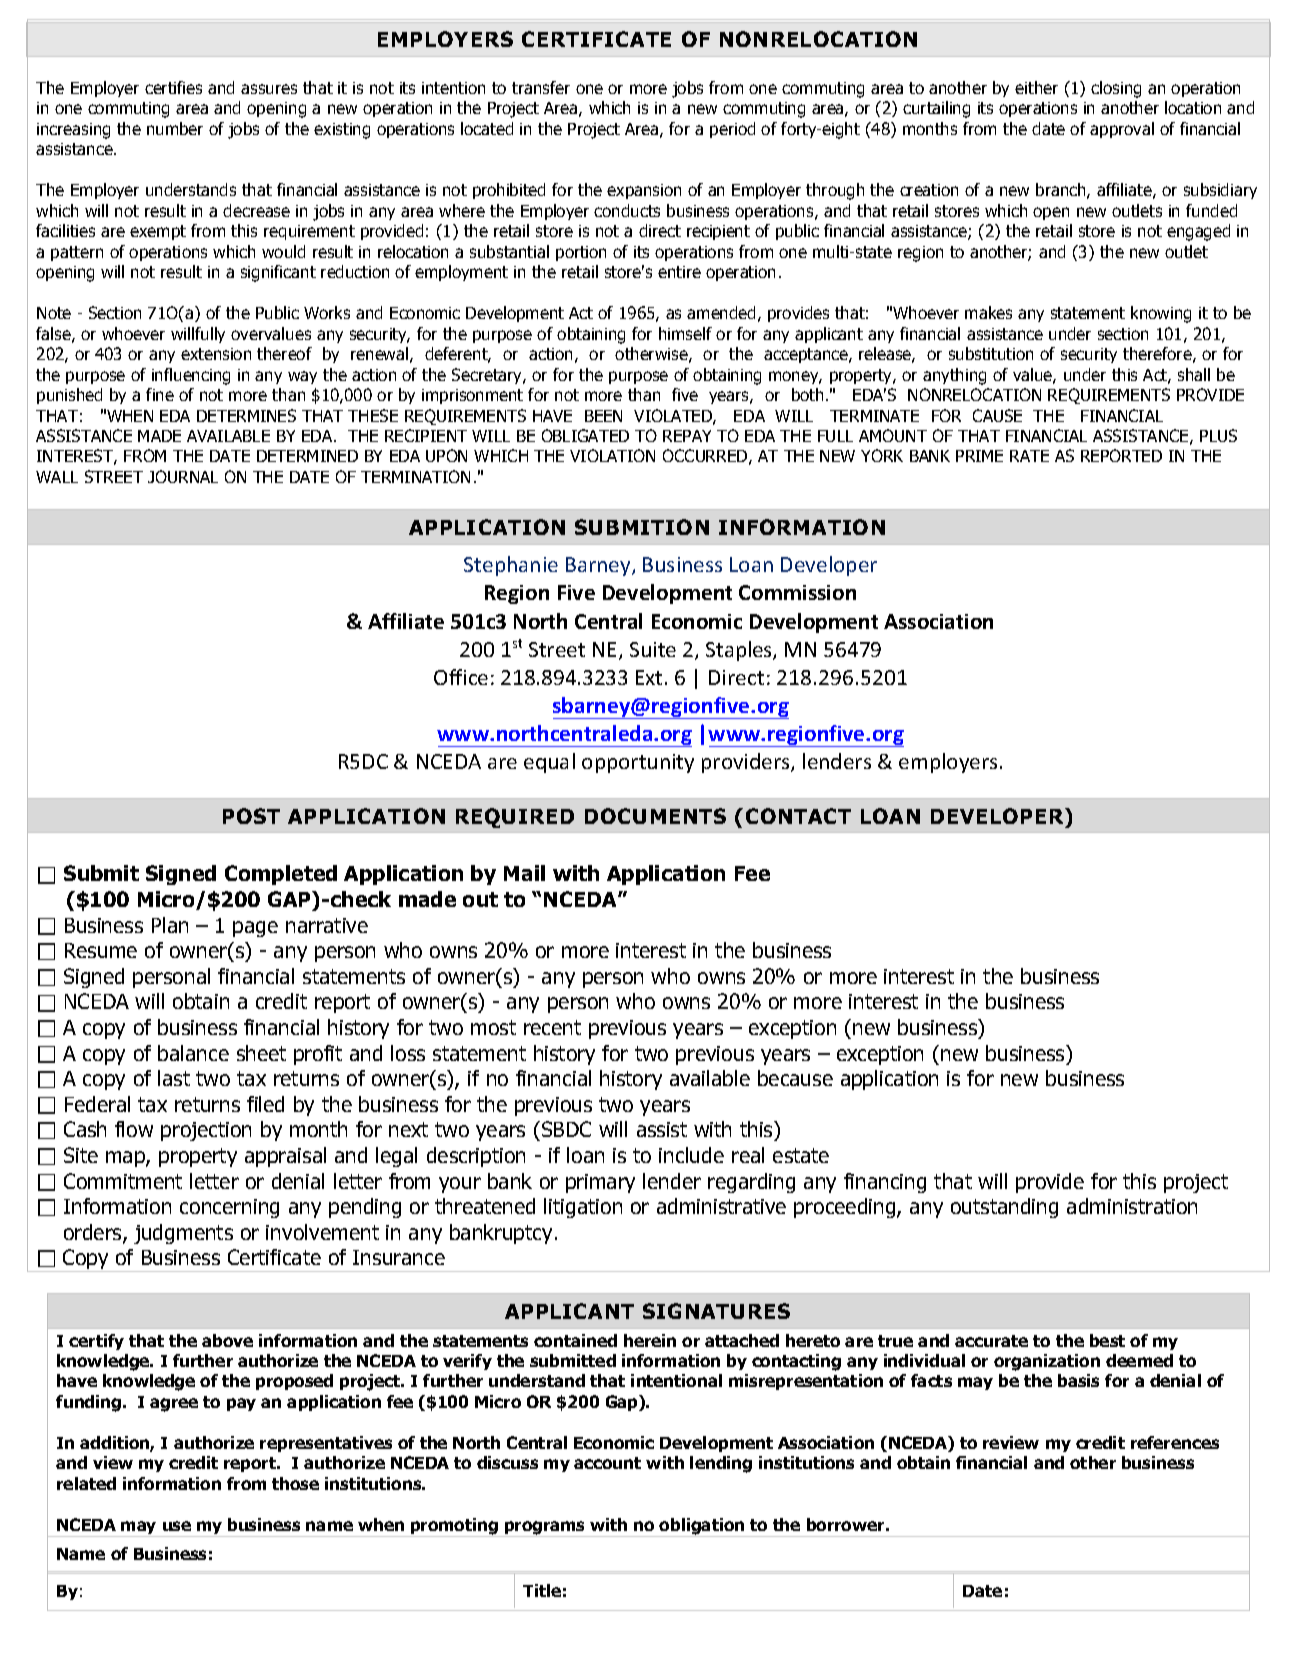 The height and width of the document is (1679, 1297). What do you see at coordinates (1132, 1206) in the document?
I see `administration` at bounding box center [1132, 1206].
